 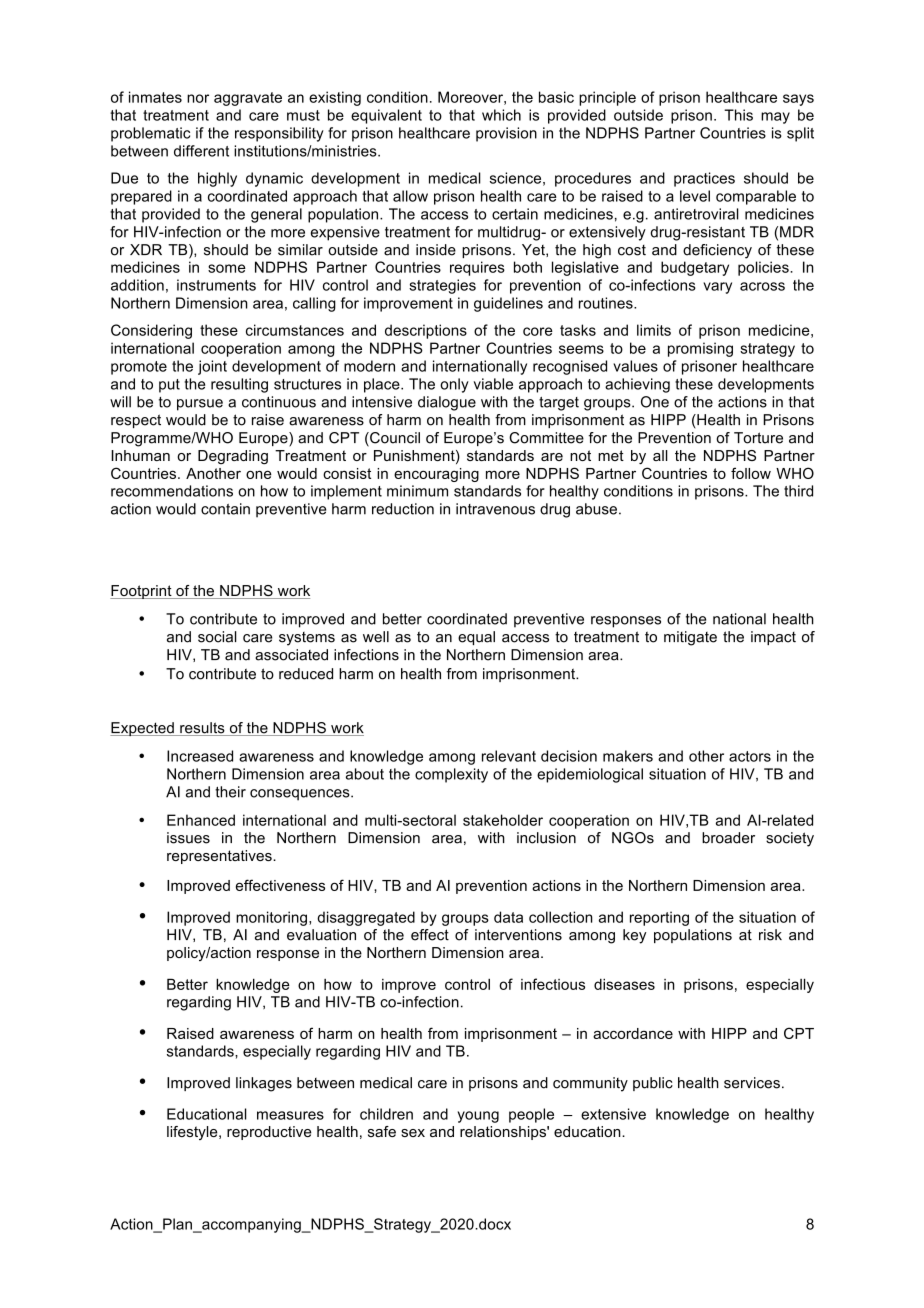 What do you see at coordinates (501, 115) in the image?
I see `which` at bounding box center [501, 115].
